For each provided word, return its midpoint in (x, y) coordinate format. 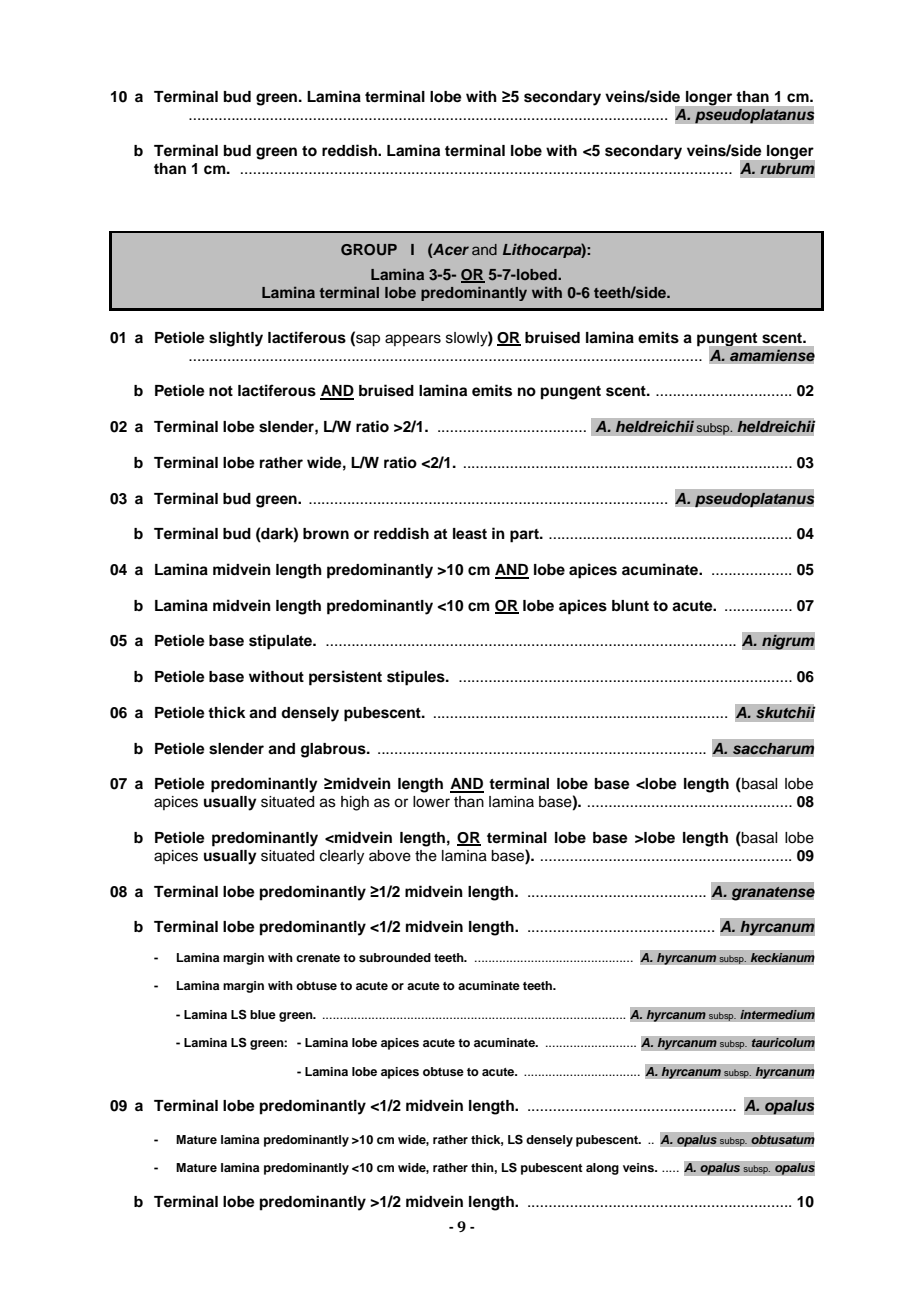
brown (326, 533)
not (221, 391)
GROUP (369, 250)
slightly (236, 339)
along (602, 1169)
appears (413, 340)
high (355, 803)
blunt (630, 605)
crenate (318, 958)
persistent (345, 678)
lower (431, 802)
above (390, 856)
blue (263, 1014)
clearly (342, 857)
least (470, 534)
